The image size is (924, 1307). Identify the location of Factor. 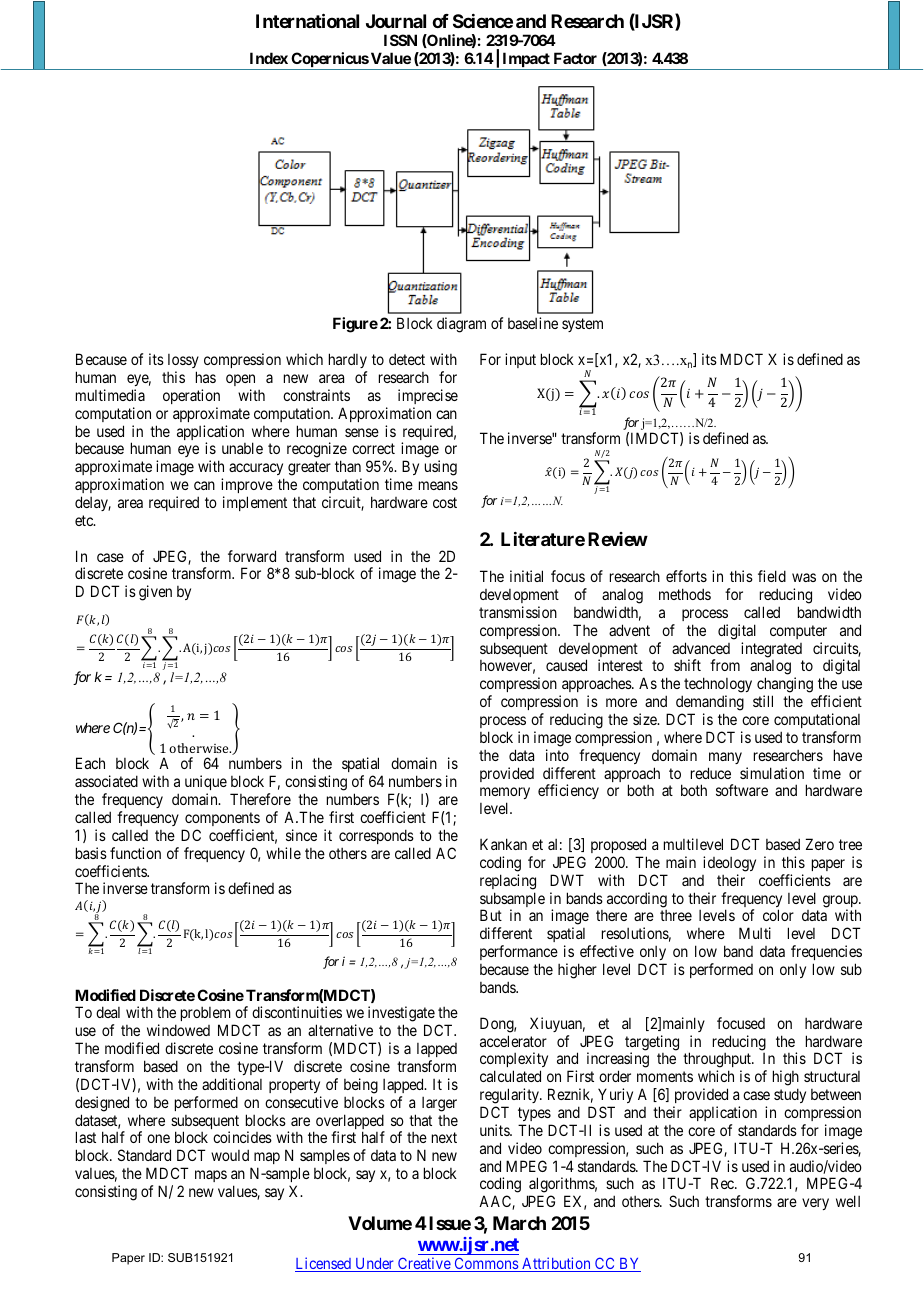
(575, 58).
